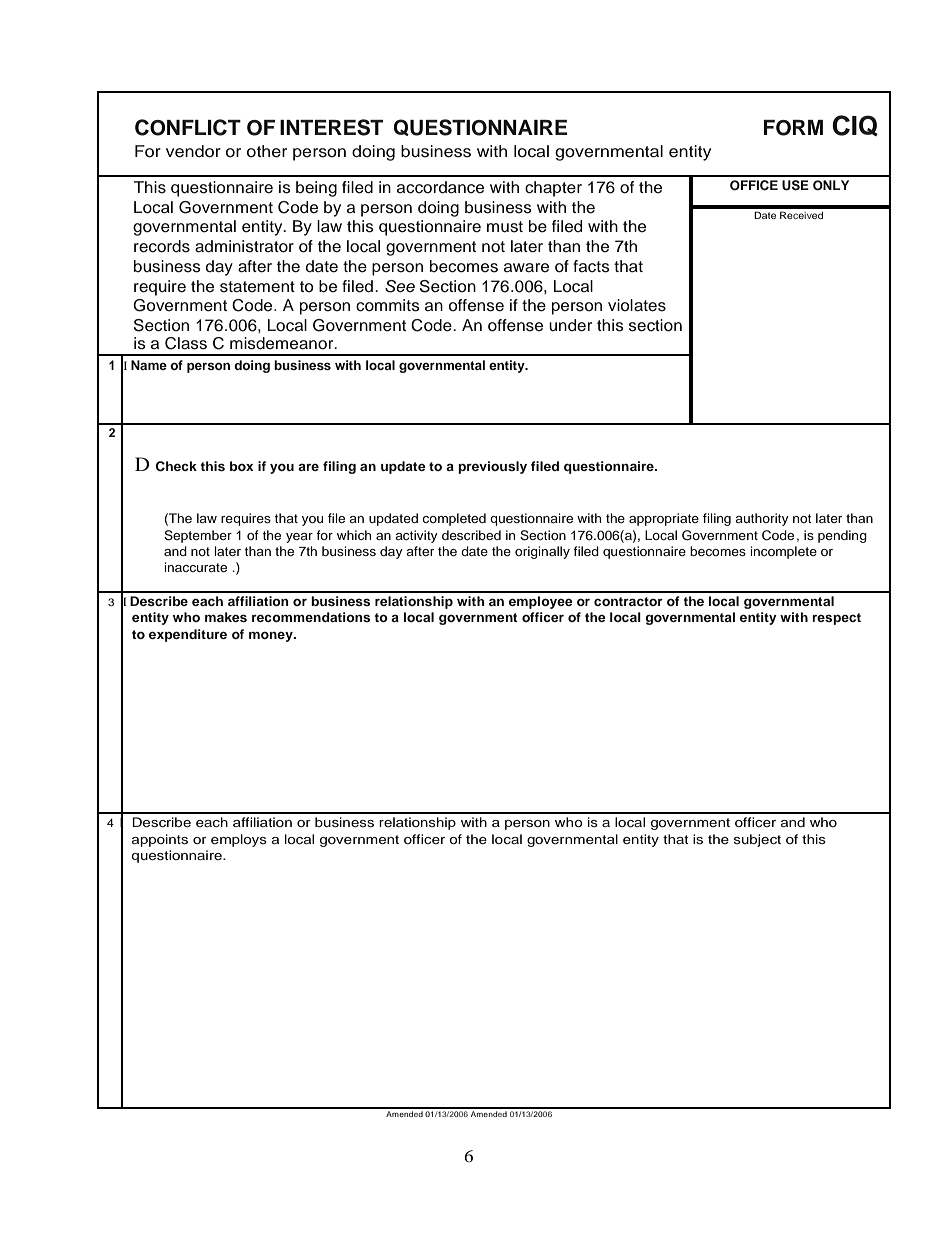 Image resolution: width=952 pixels, height=1233 pixels. I want to click on under, so click(570, 325).
